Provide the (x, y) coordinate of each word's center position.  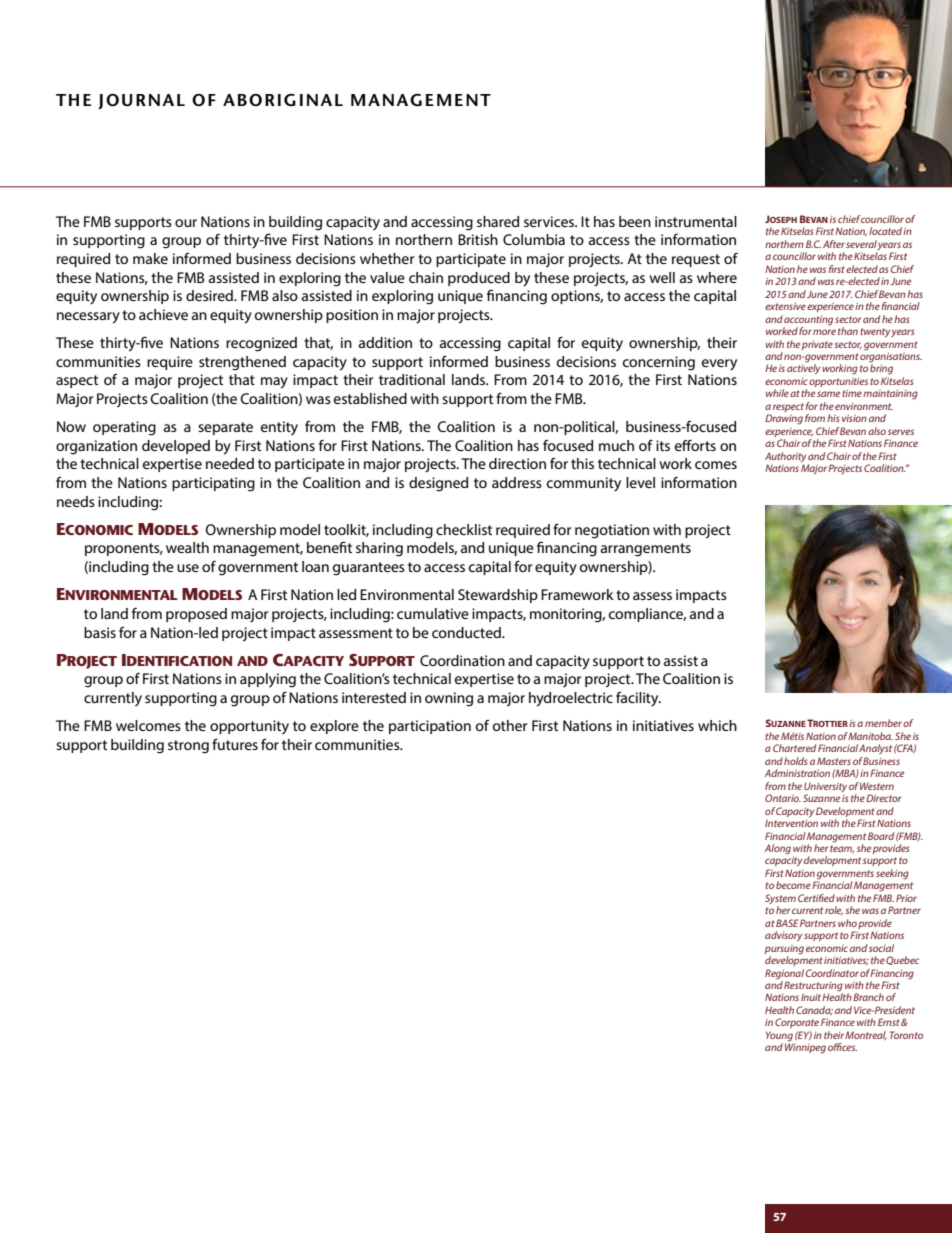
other (510, 725)
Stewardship (498, 596)
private (817, 345)
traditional (412, 379)
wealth (187, 547)
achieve (163, 314)
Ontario (783, 798)
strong (188, 747)
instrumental (696, 221)
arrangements (646, 550)
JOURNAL (141, 101)
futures (235, 744)
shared (498, 221)
